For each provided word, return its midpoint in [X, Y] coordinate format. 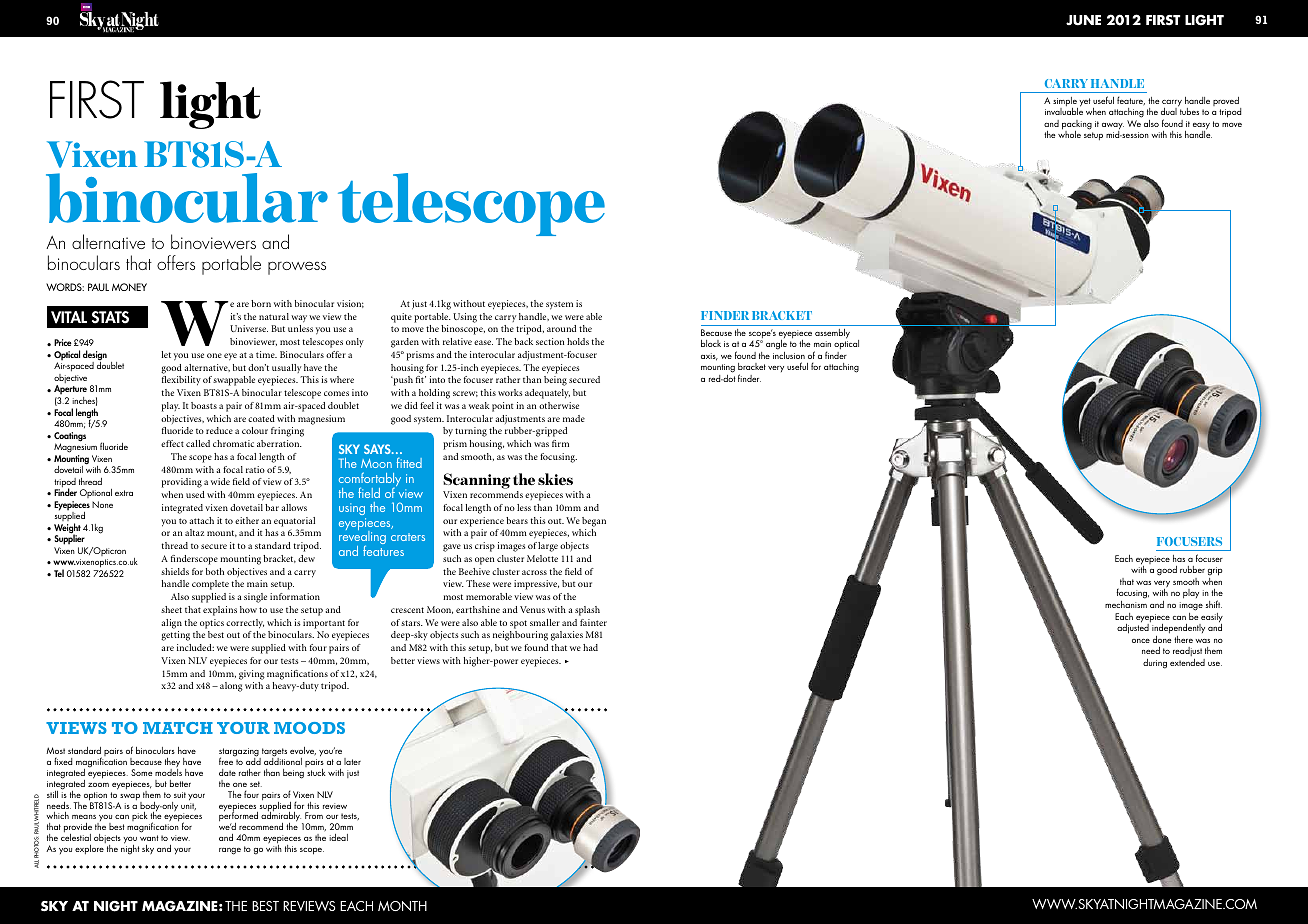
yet [1085, 102]
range [230, 851]
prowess [297, 268]
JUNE [1083, 20]
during [1155, 664]
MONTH [402, 906]
